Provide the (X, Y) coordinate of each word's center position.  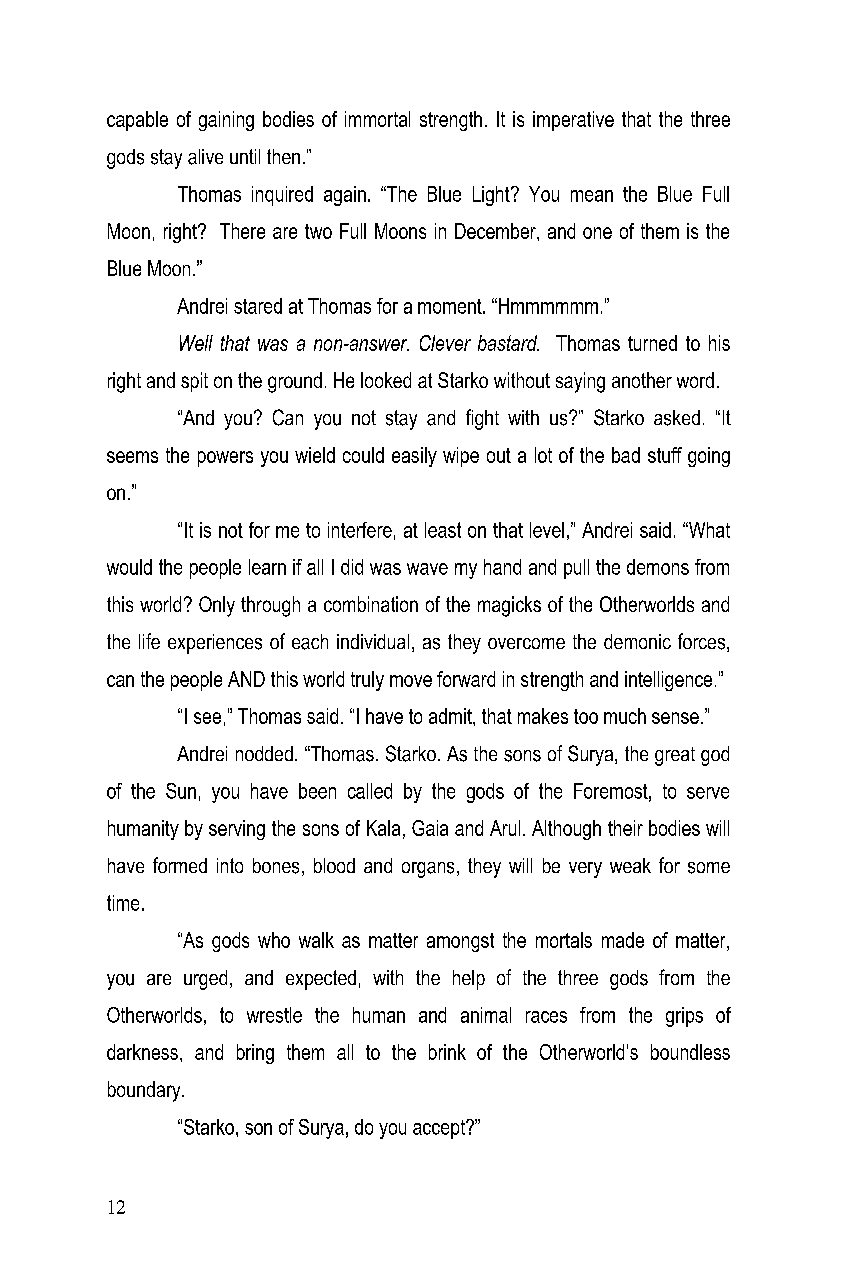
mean (592, 196)
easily (414, 457)
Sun (181, 791)
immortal (377, 119)
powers (225, 459)
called (370, 791)
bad (626, 455)
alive (205, 157)
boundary (145, 1091)
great (675, 756)
